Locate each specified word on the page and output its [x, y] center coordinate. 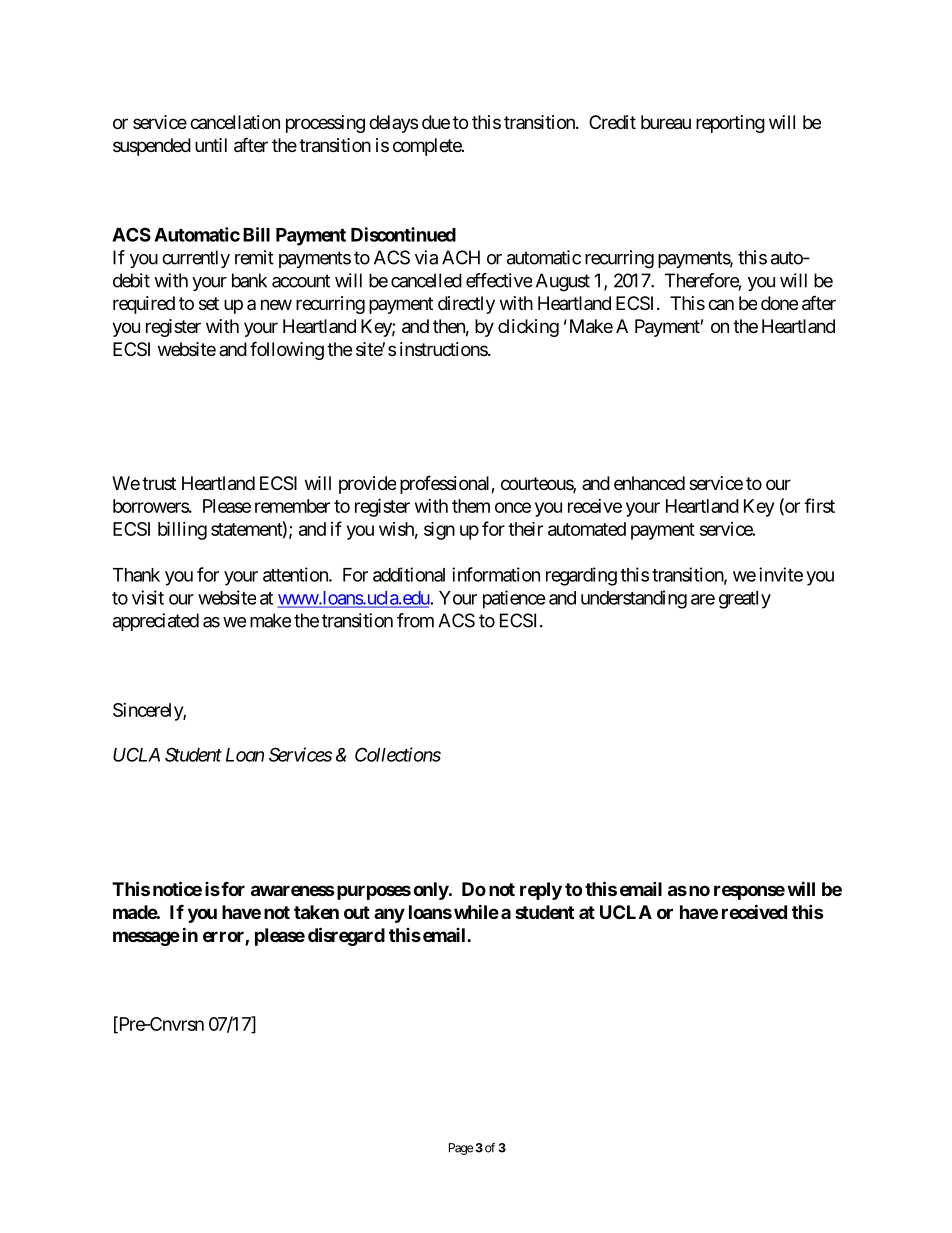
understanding [634, 599]
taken [316, 912]
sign [439, 530]
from [415, 620]
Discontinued [403, 234]
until [211, 145]
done [779, 303]
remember [292, 506]
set [209, 303]
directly [466, 305]
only [431, 891]
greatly [745, 600]
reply [541, 891]
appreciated [156, 622]
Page [461, 1149]
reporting [730, 124]
